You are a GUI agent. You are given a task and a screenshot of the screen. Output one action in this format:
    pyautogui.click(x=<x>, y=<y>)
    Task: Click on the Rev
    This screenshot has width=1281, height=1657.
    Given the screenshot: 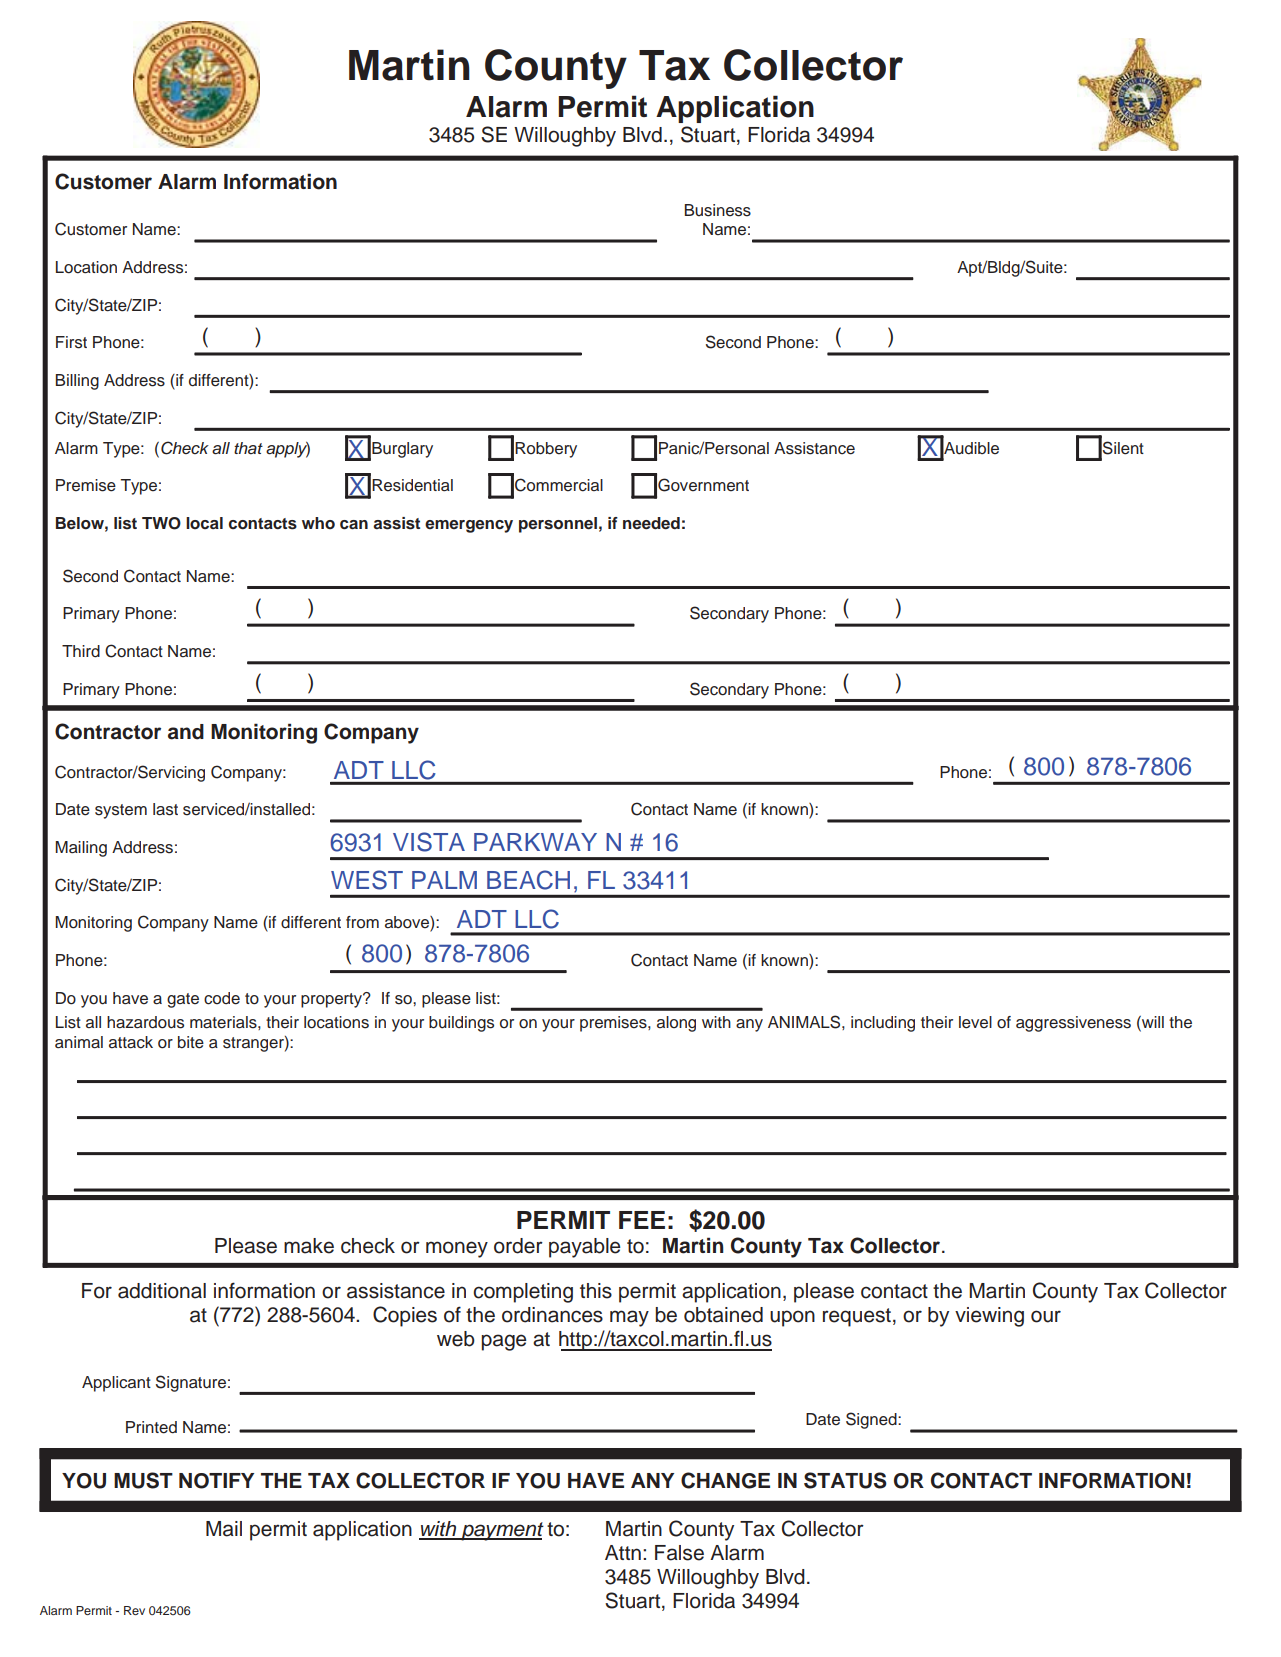 What is the action you would take?
    pyautogui.click(x=134, y=1610)
